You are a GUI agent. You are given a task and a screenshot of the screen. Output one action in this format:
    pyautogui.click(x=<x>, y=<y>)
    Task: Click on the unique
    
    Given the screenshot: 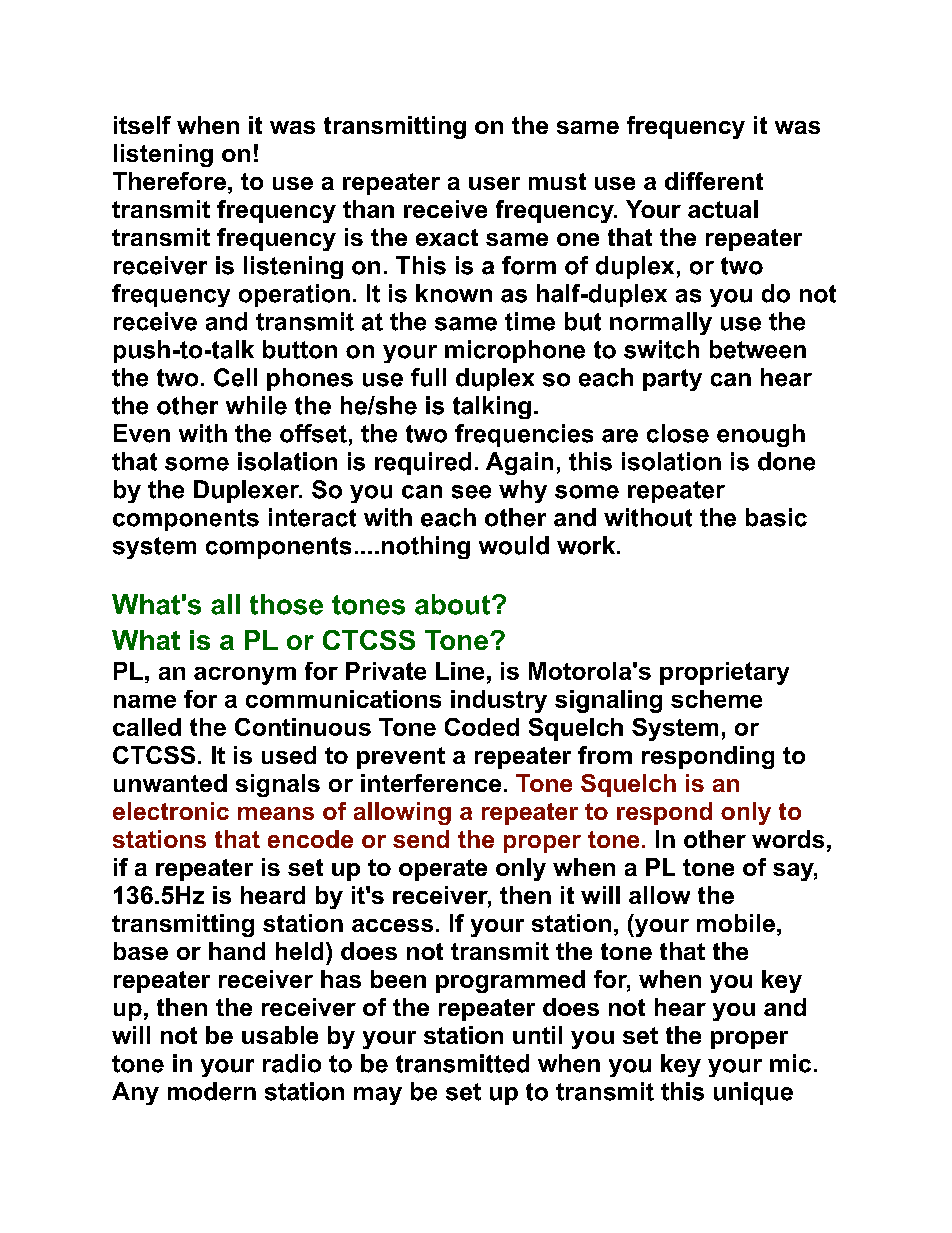 What is the action you would take?
    pyautogui.click(x=753, y=1093)
